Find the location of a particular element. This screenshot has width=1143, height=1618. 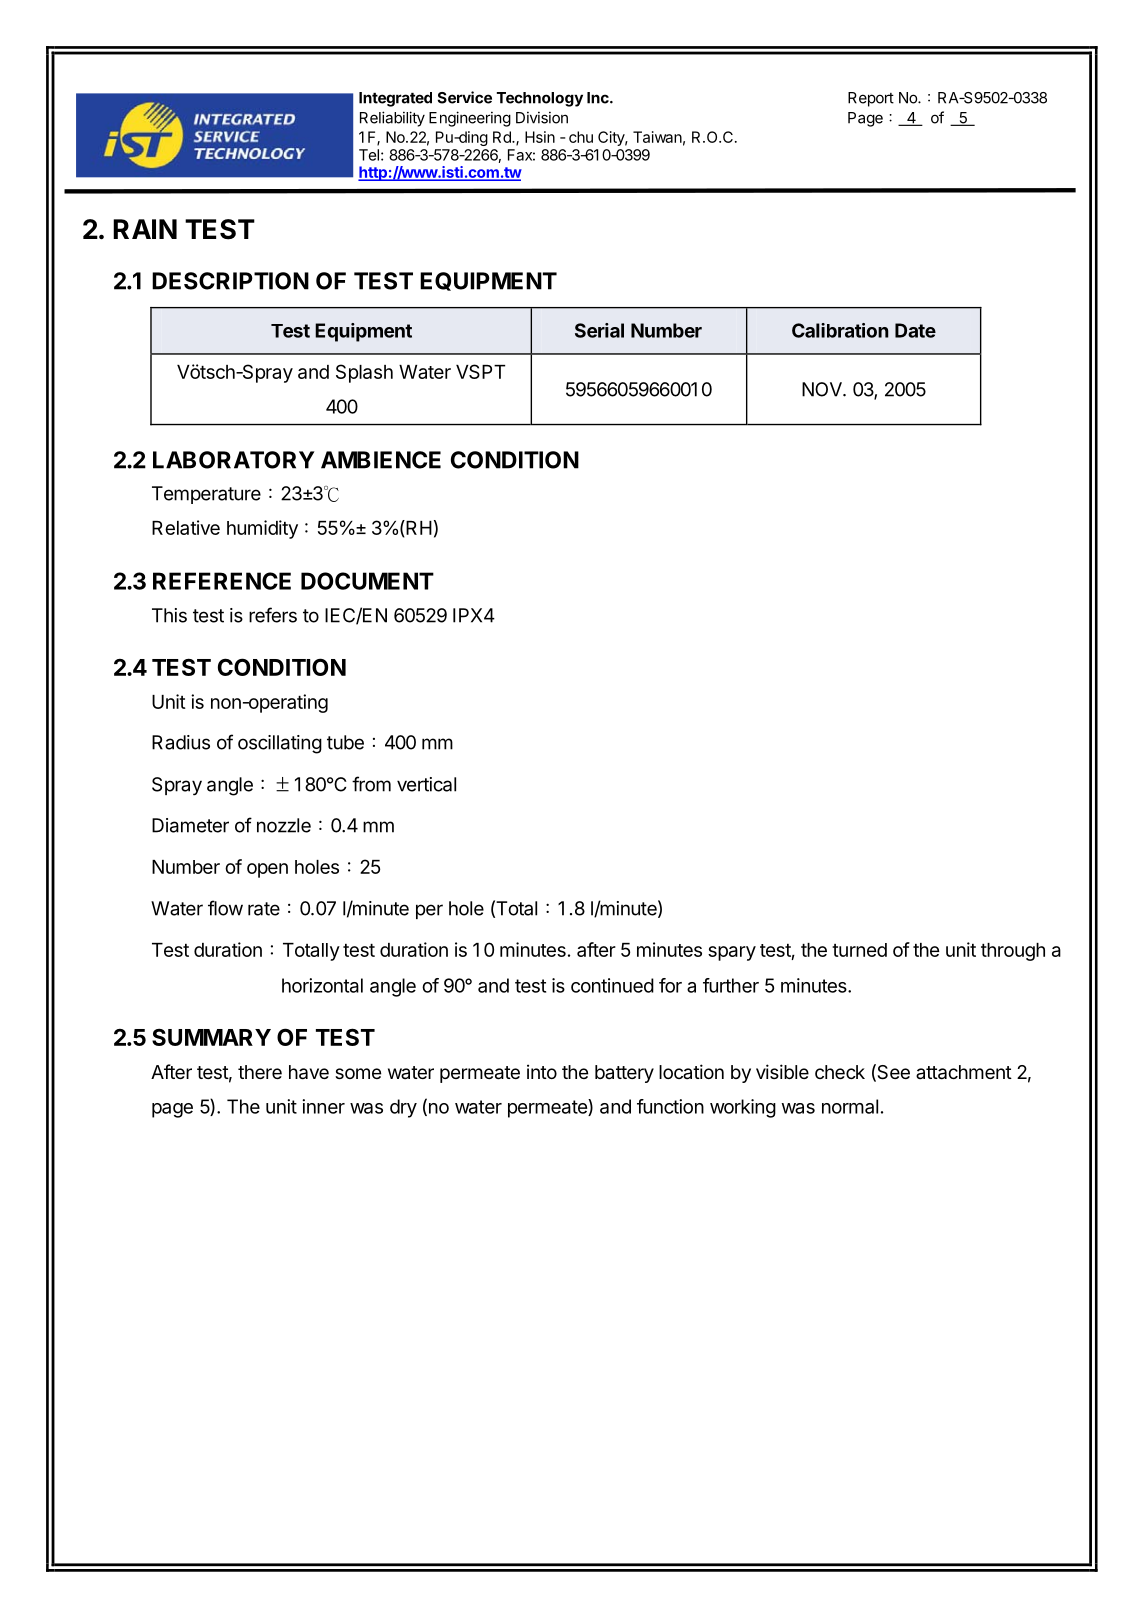

Tel is located at coordinates (369, 155).
